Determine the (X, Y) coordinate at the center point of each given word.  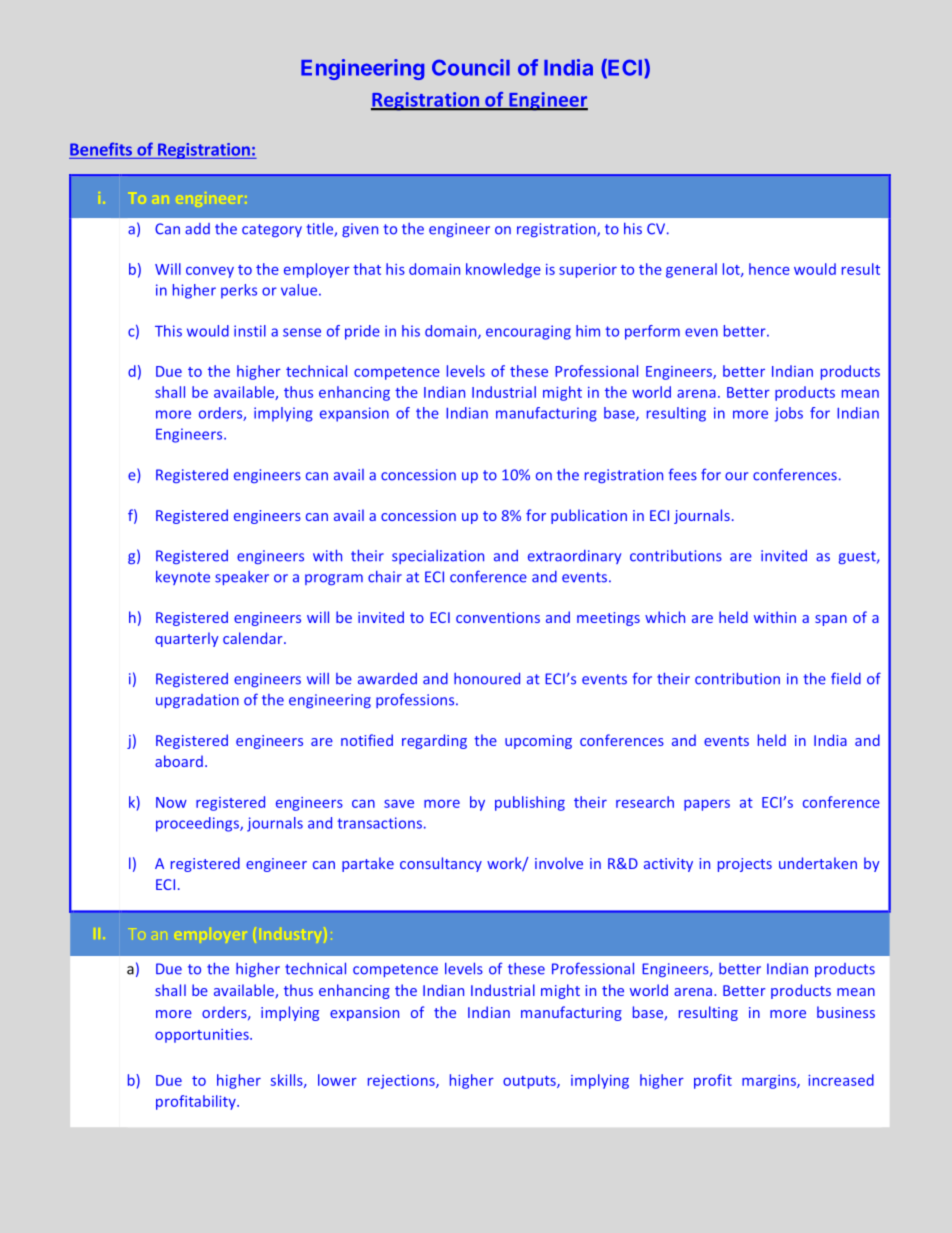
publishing (530, 803)
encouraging (528, 332)
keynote (183, 578)
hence (769, 269)
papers (707, 805)
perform (652, 332)
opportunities (203, 1036)
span (831, 620)
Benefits (101, 149)
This (168, 331)
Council (471, 67)
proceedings (198, 824)
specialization (438, 557)
